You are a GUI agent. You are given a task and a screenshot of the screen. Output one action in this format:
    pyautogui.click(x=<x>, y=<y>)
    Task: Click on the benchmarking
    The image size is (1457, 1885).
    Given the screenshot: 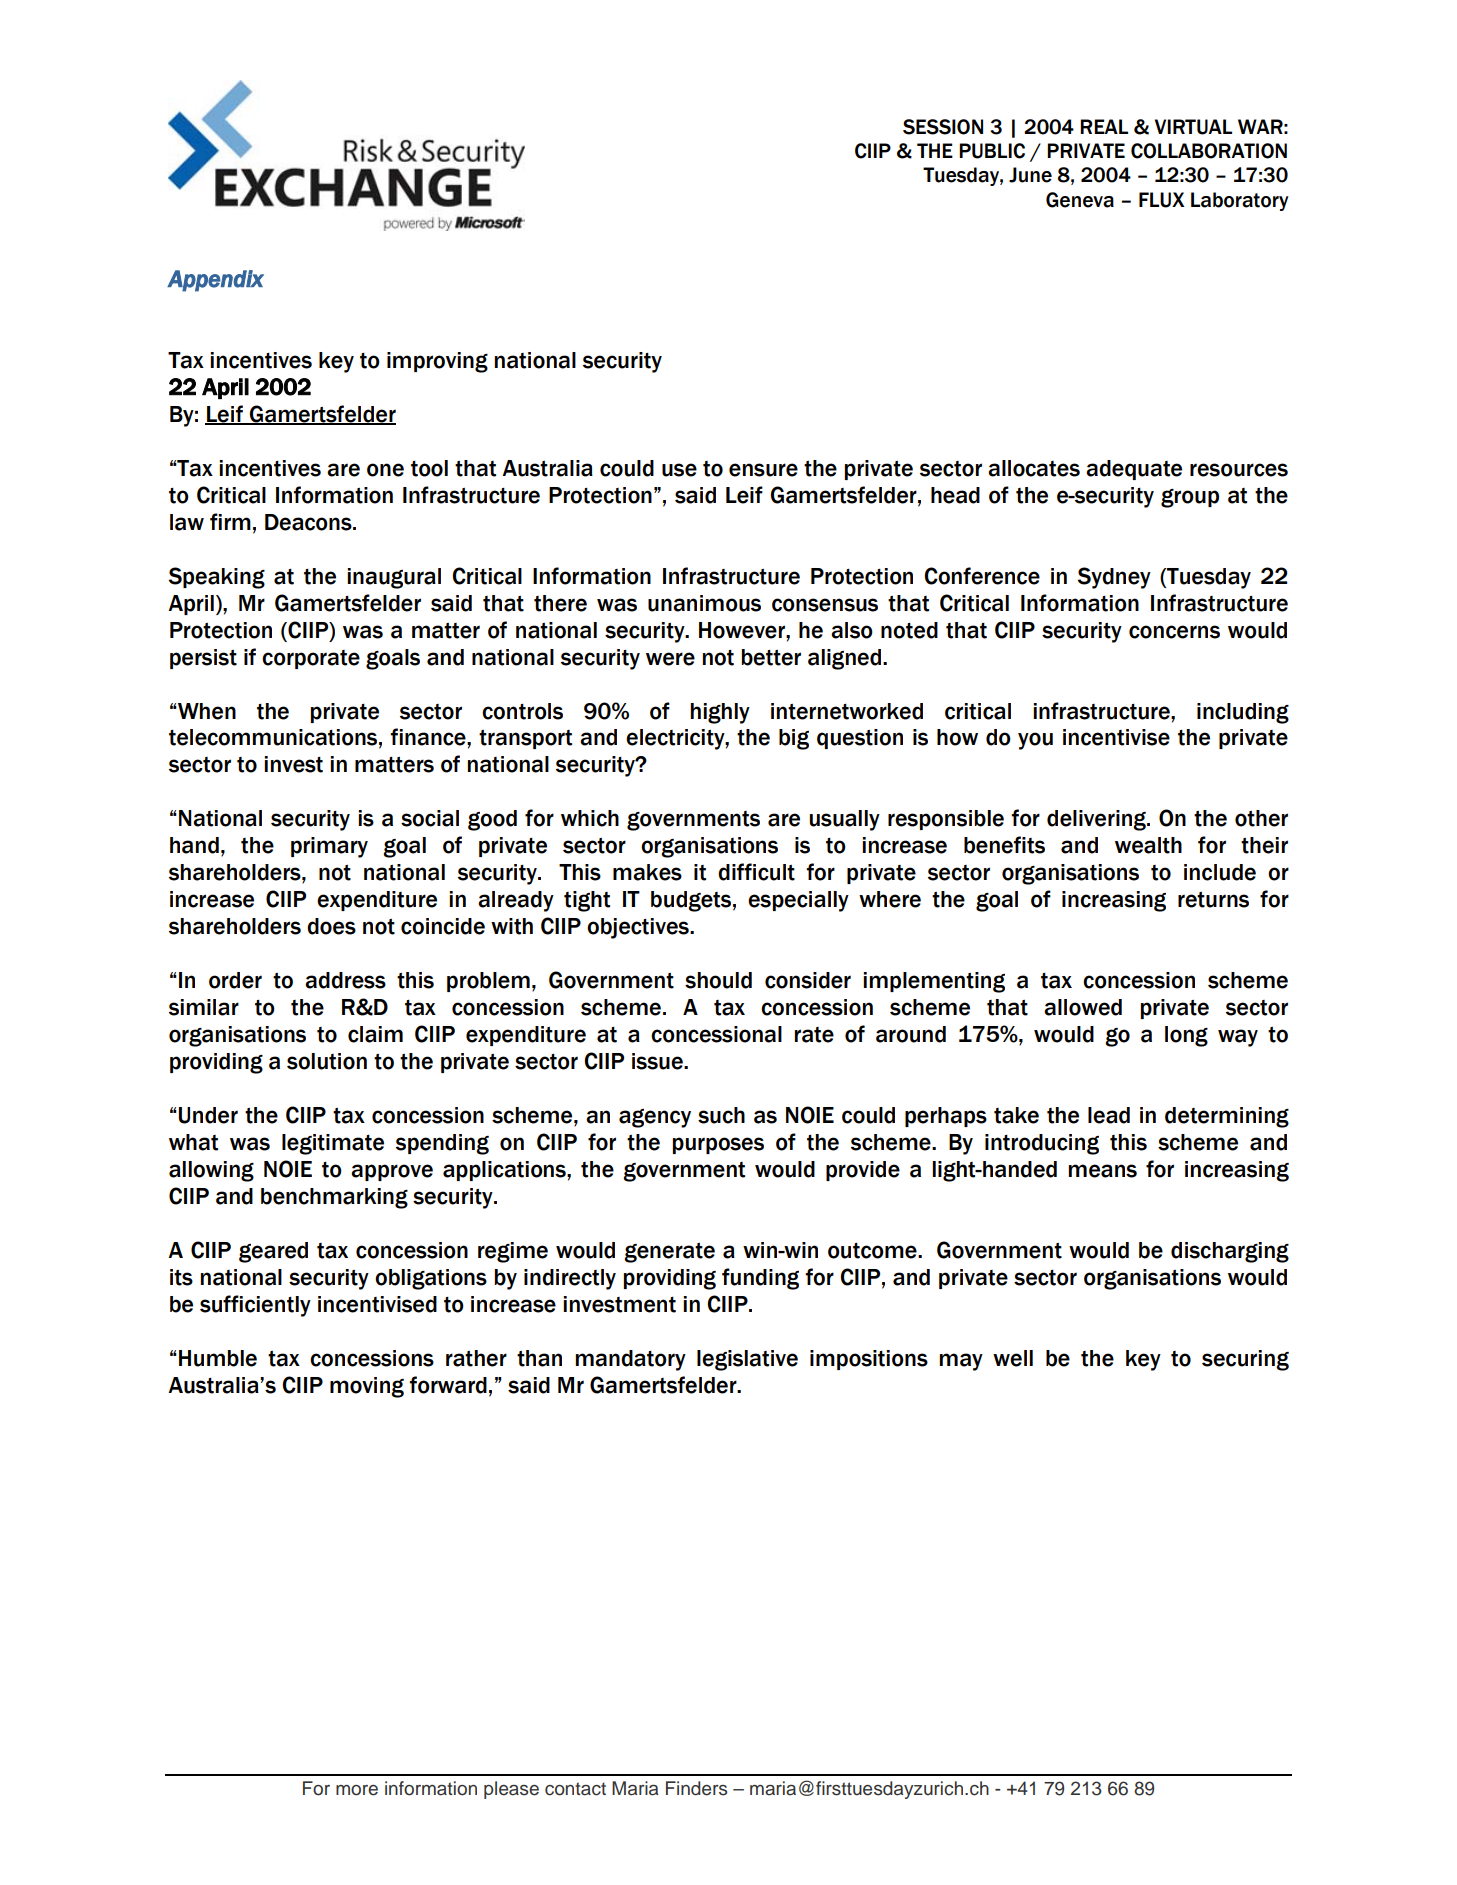 What is the action you would take?
    pyautogui.click(x=334, y=1198)
